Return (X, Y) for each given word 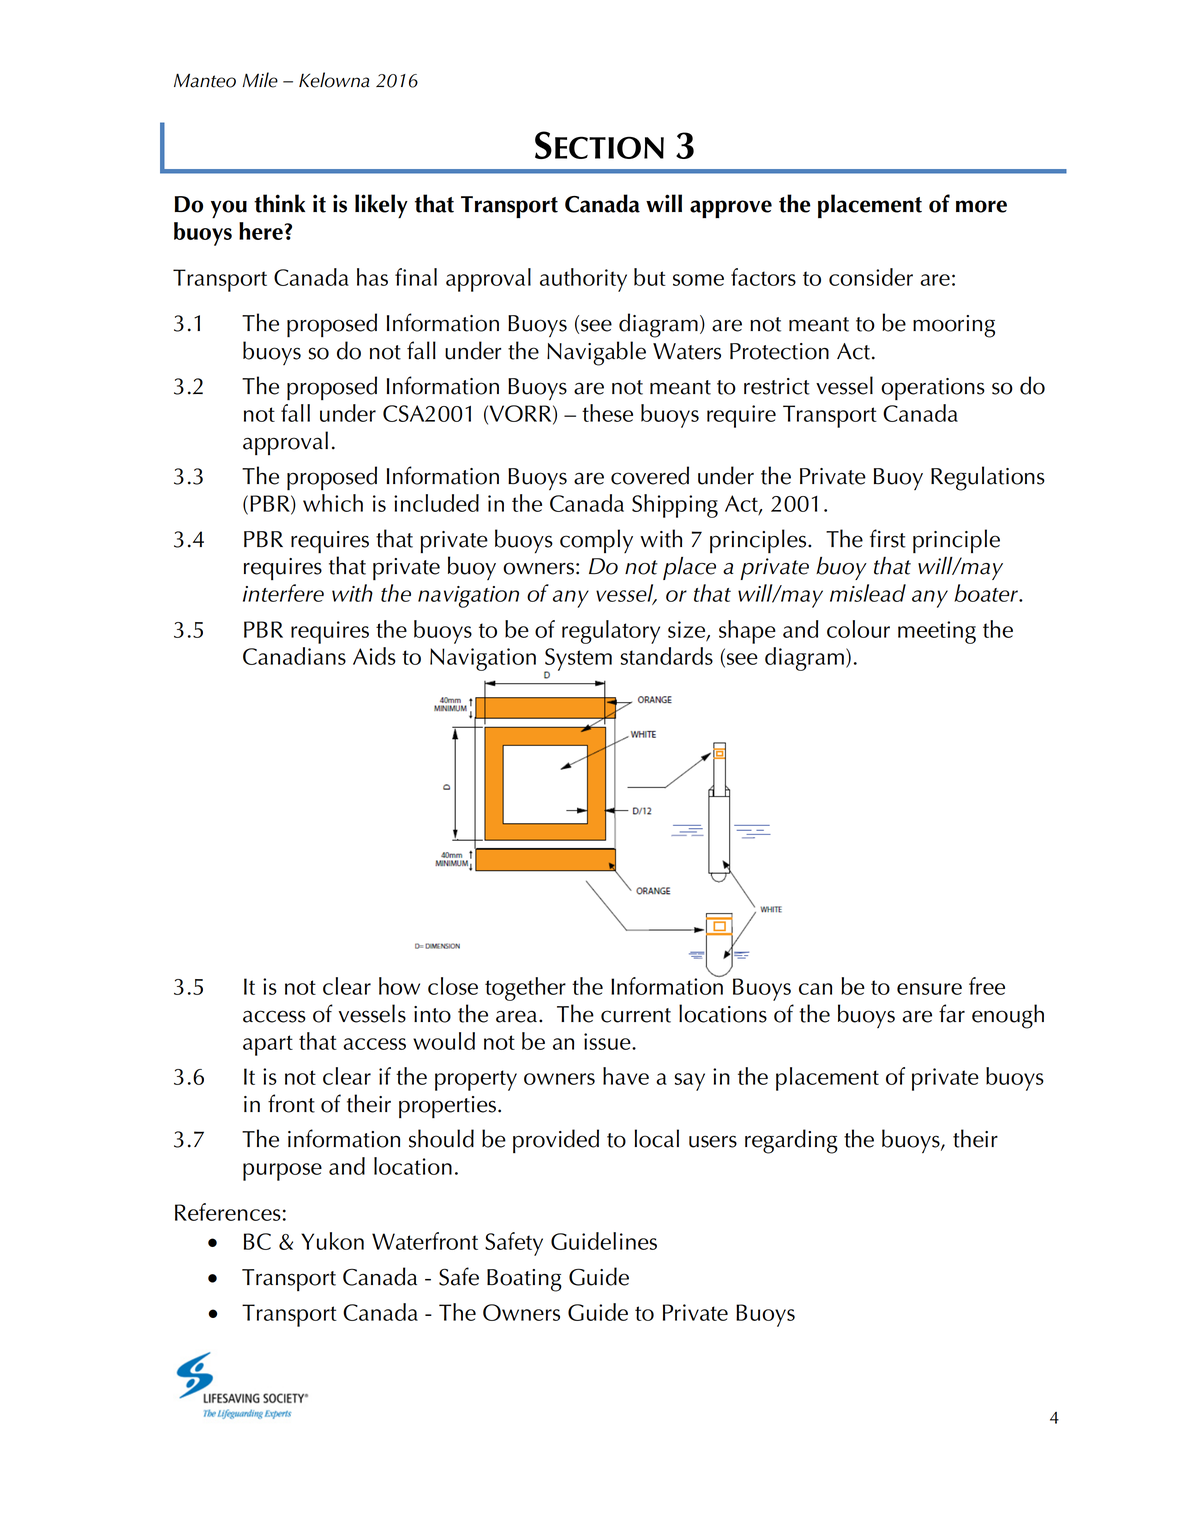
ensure (929, 989)
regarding (791, 1141)
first (888, 538)
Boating (524, 1280)
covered (650, 475)
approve (731, 209)
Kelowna (334, 80)
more (981, 206)
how (399, 986)
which (333, 503)
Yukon (332, 1241)
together (525, 989)
